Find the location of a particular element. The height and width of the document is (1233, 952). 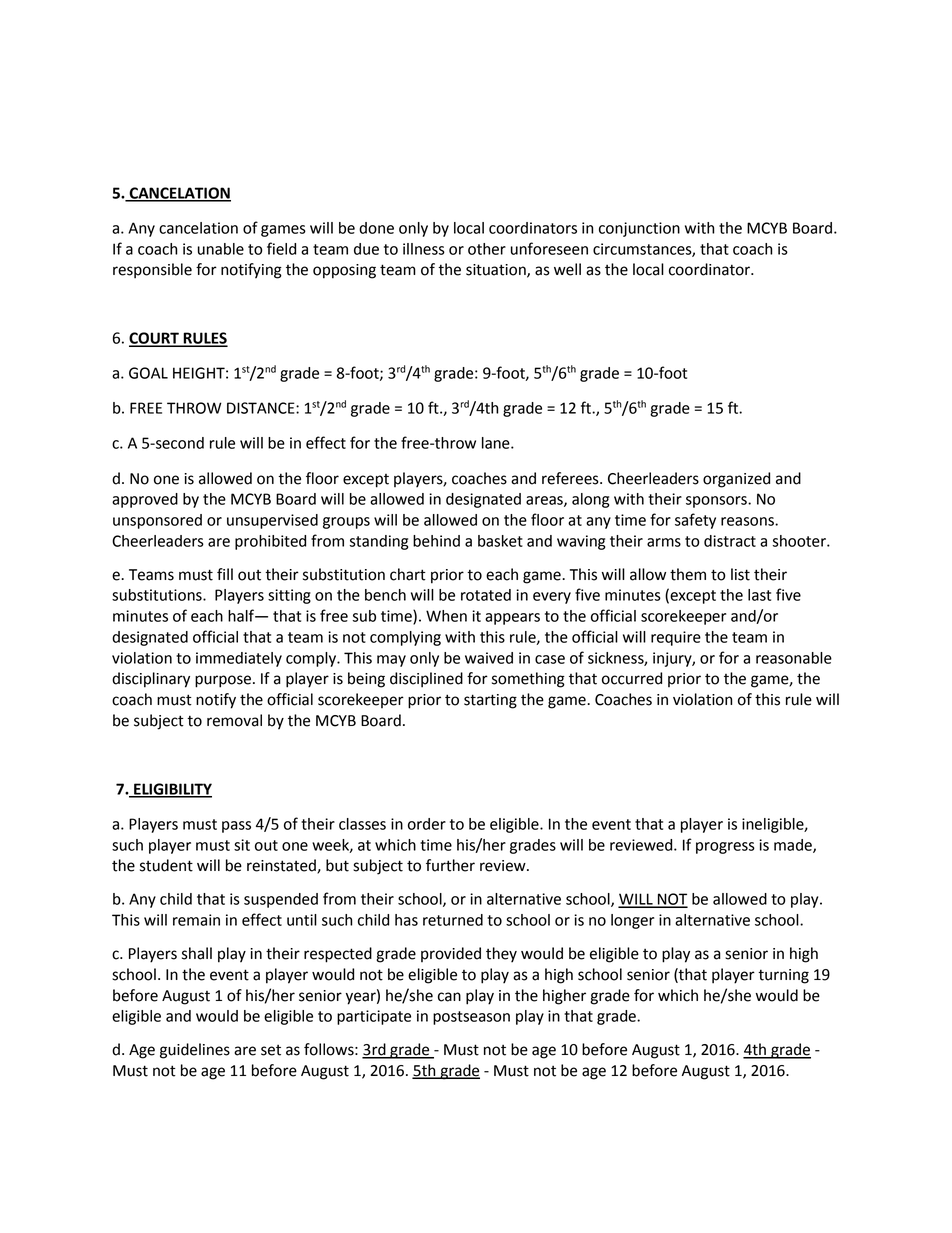

unable is located at coordinates (221, 249).
